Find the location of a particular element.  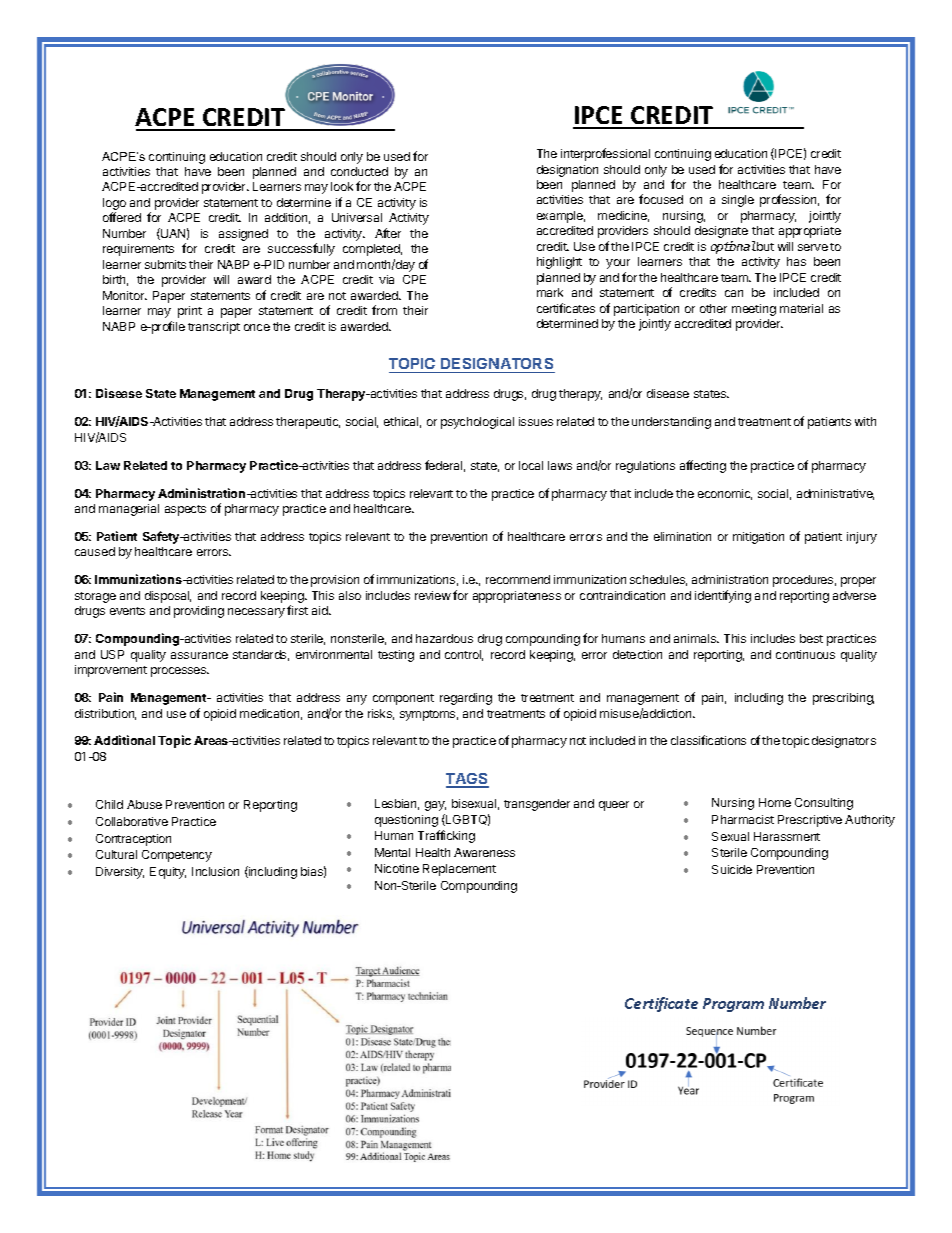

TAGS is located at coordinates (467, 780).
